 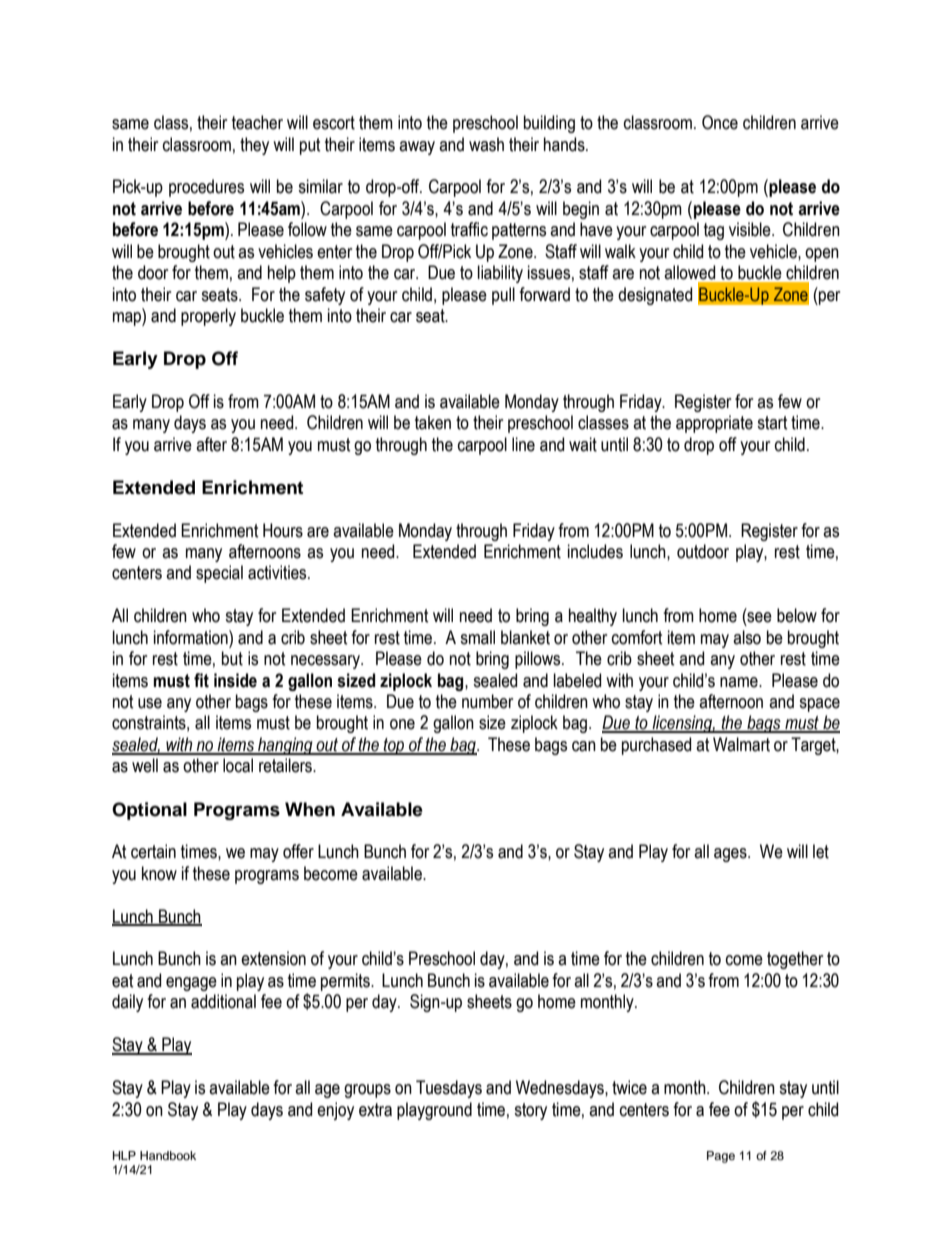 What do you see at coordinates (486, 144) in the document?
I see `wash` at bounding box center [486, 144].
